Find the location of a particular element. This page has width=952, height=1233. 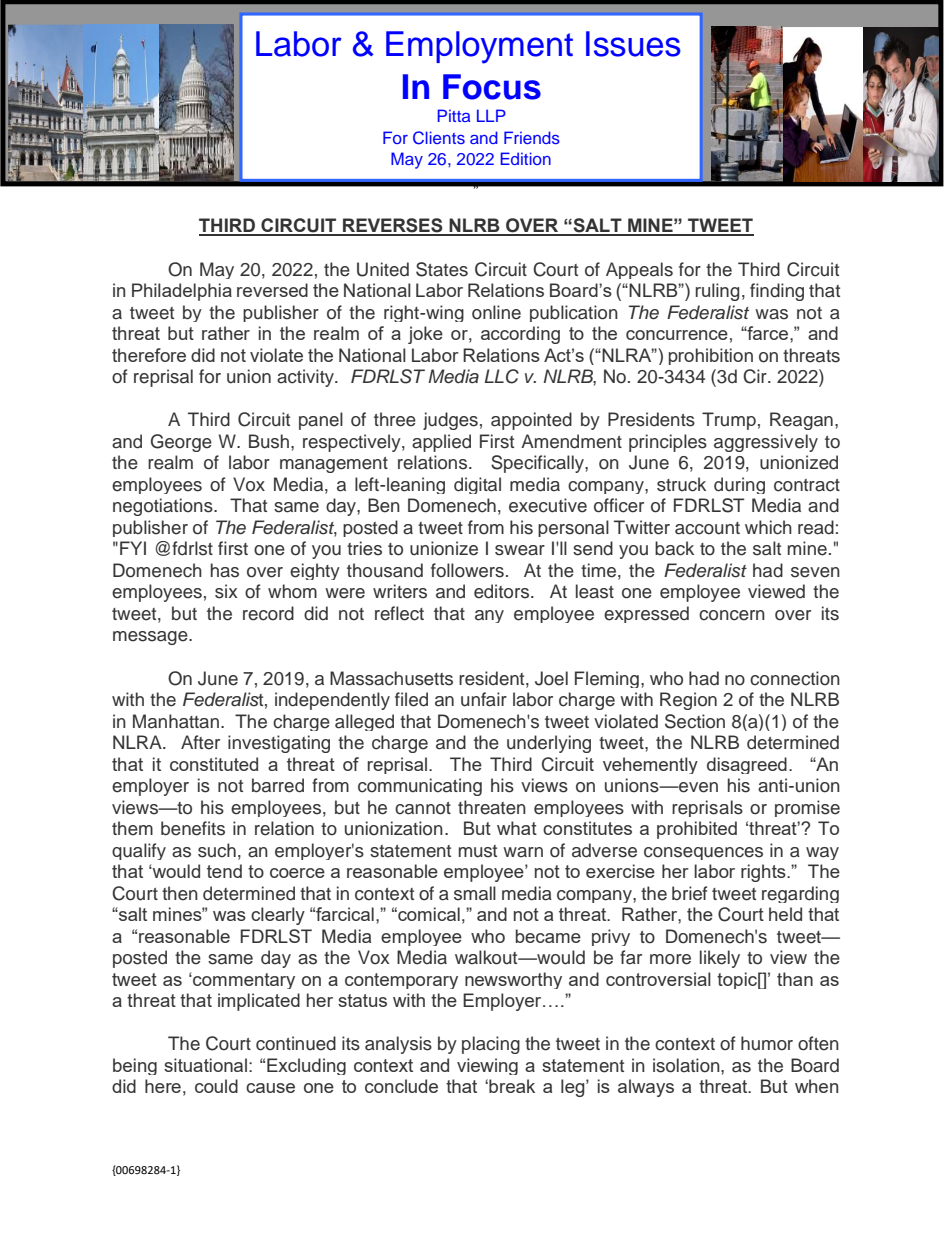

Focus is located at coordinates (492, 87).
